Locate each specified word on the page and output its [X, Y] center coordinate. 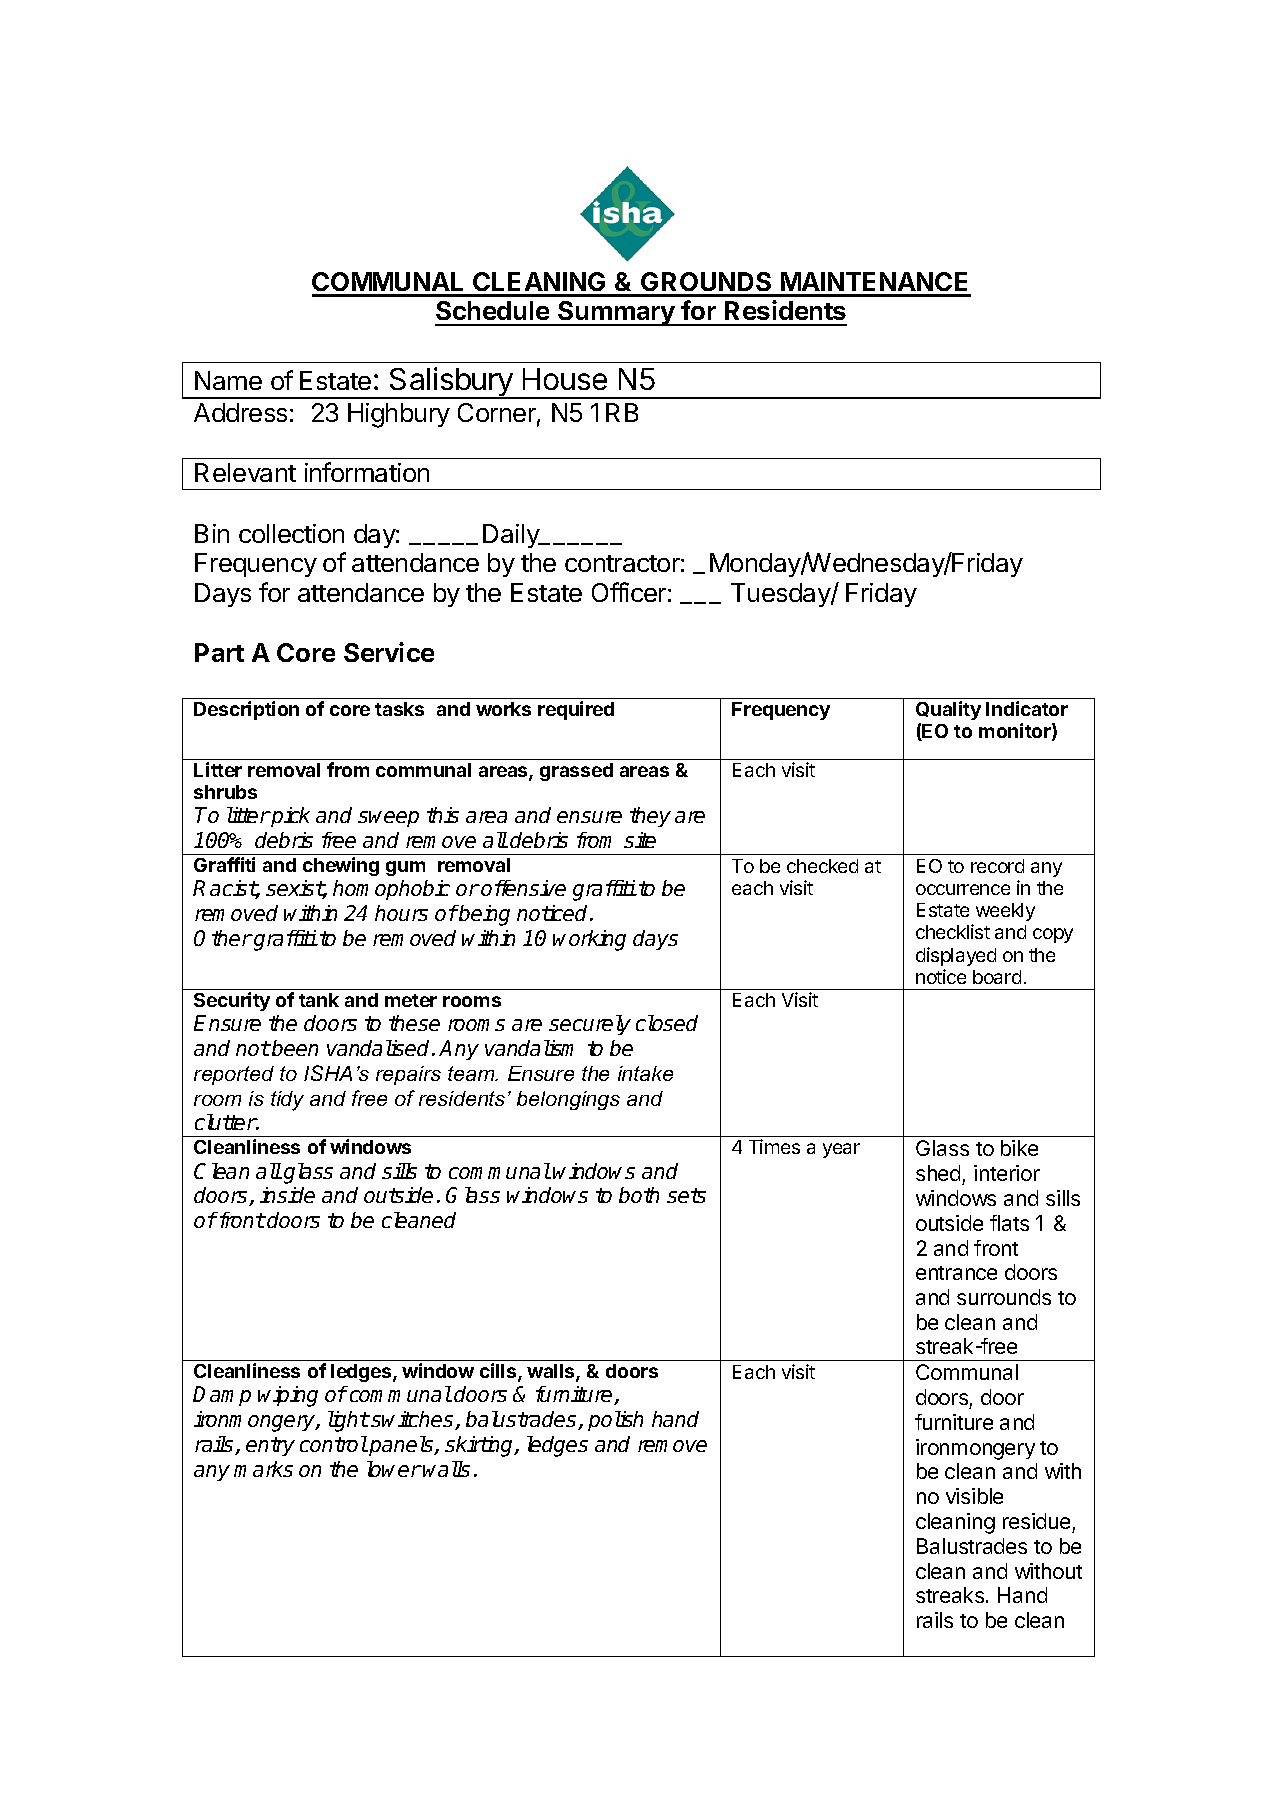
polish [615, 1421]
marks [263, 1469]
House [565, 379]
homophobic [391, 890]
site [640, 840]
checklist [953, 931]
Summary [616, 313]
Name [228, 380]
